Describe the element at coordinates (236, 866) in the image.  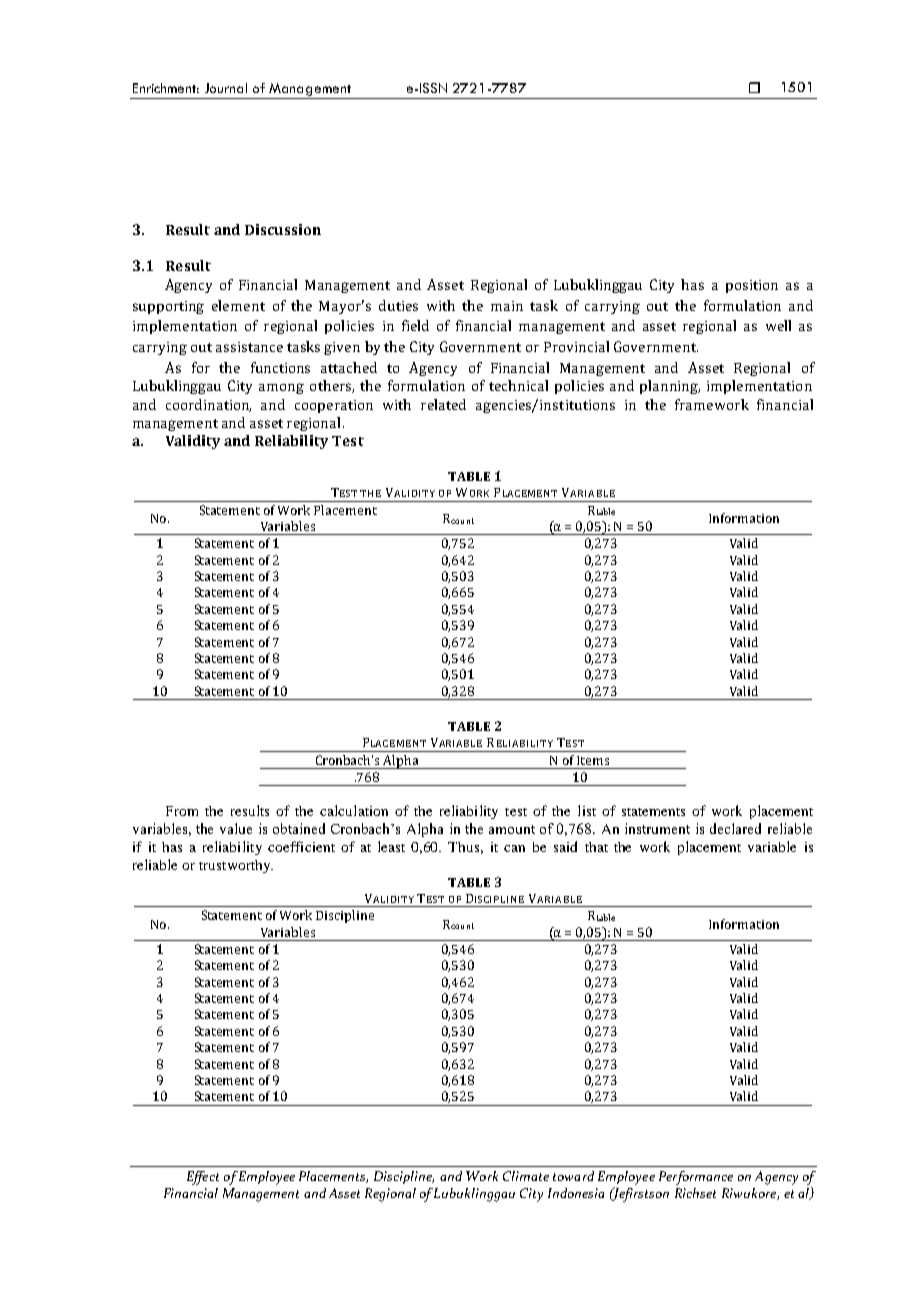
I see `trustworthy` at that location.
